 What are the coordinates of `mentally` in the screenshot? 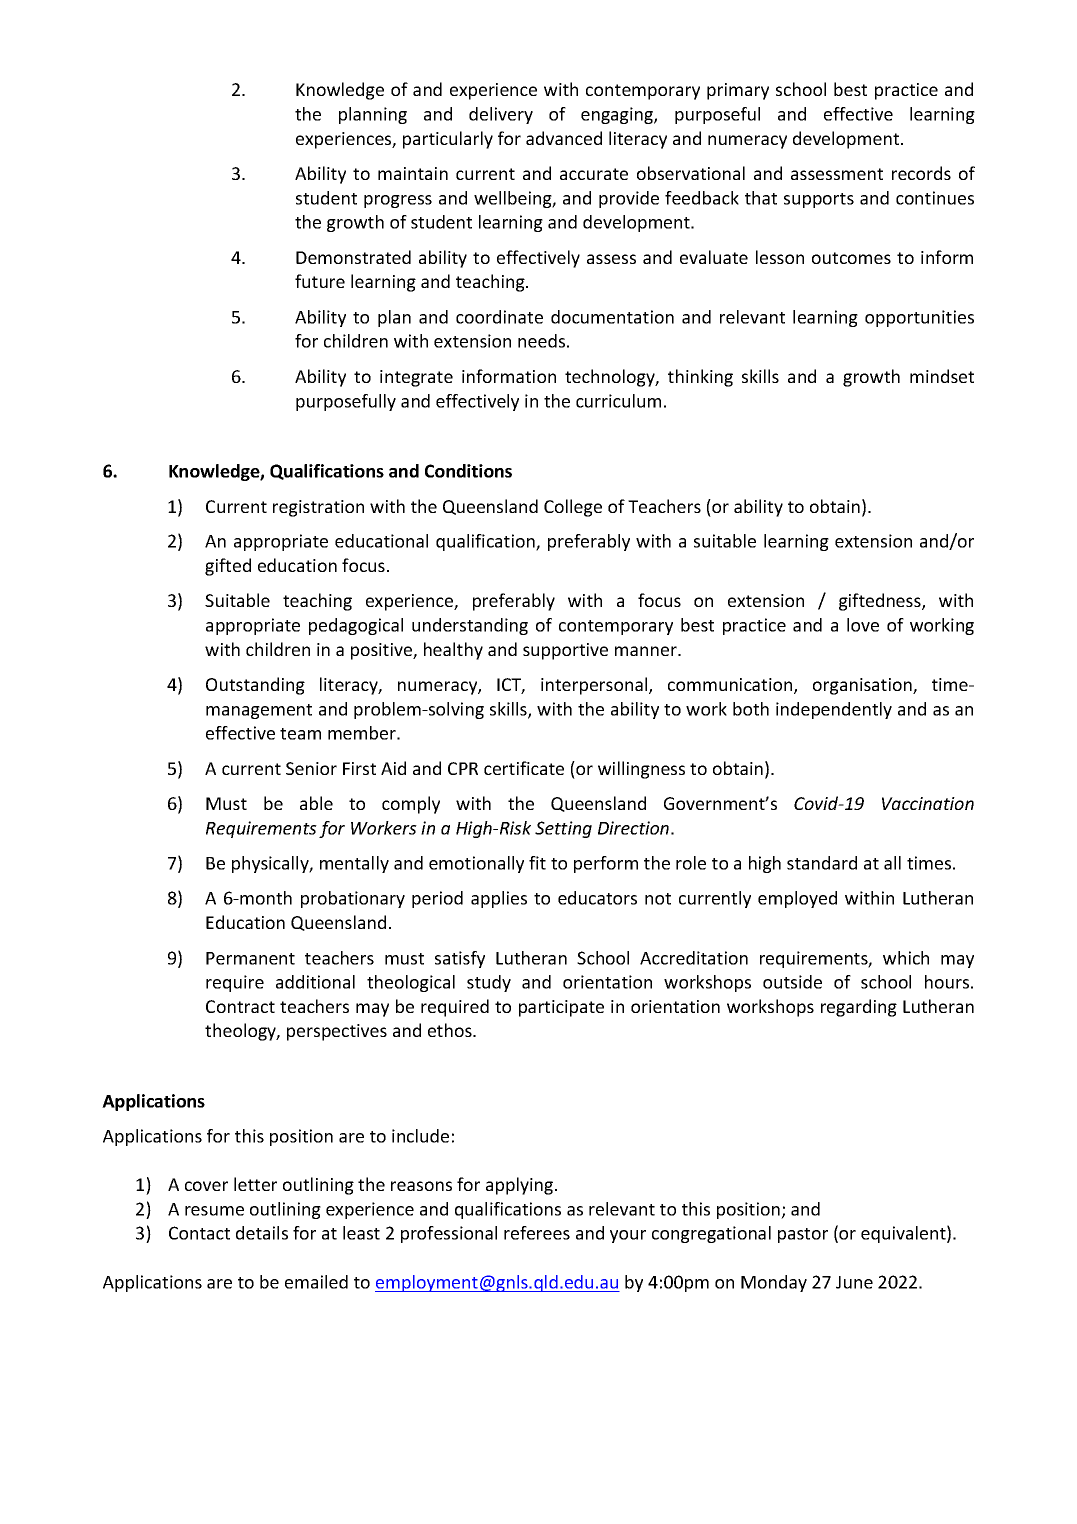 It's located at (354, 864).
